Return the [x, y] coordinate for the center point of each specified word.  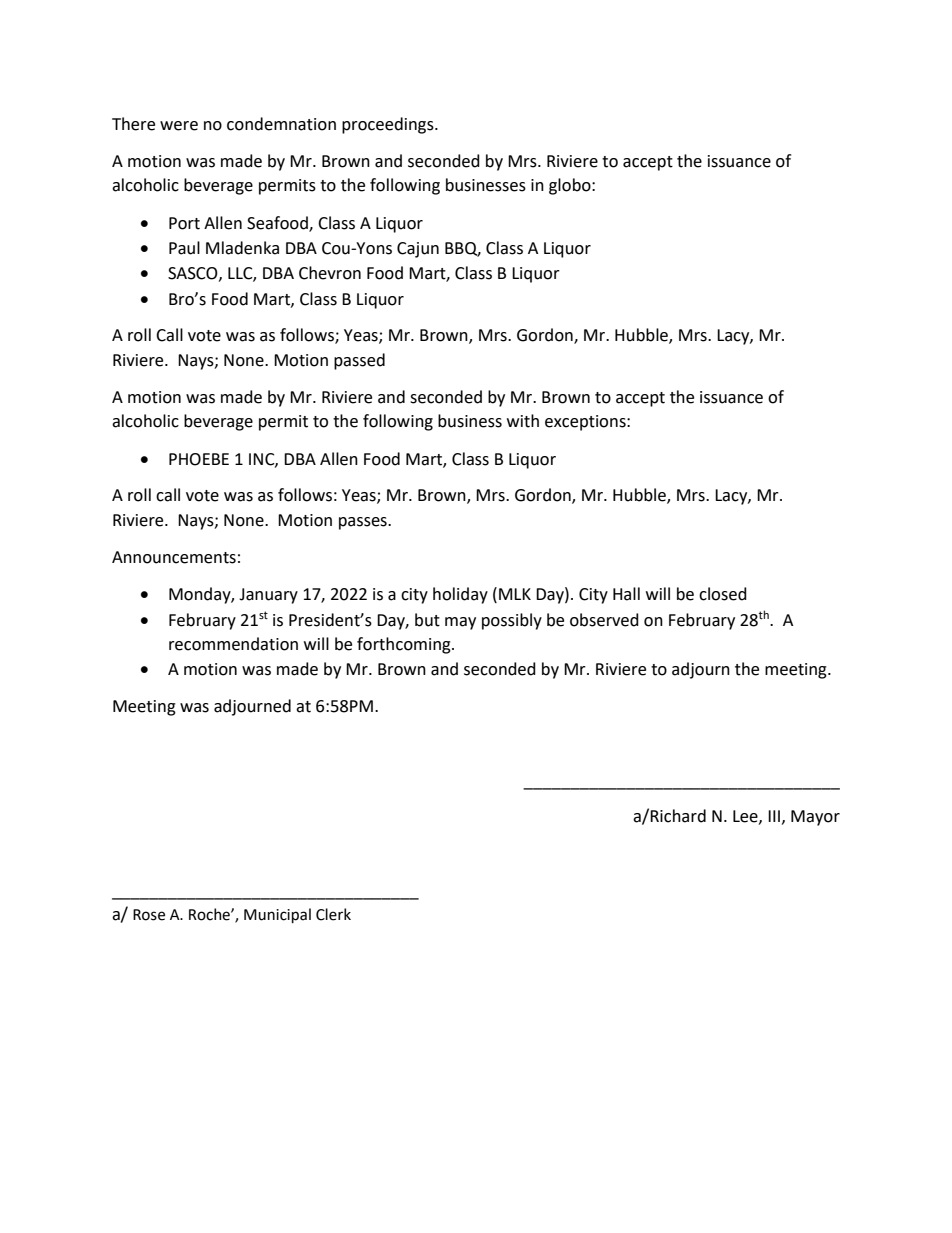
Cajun [418, 250]
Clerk [333, 914]
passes [364, 523]
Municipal [277, 915]
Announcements [174, 557]
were [179, 126]
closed [723, 594]
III [774, 816]
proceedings [389, 125]
